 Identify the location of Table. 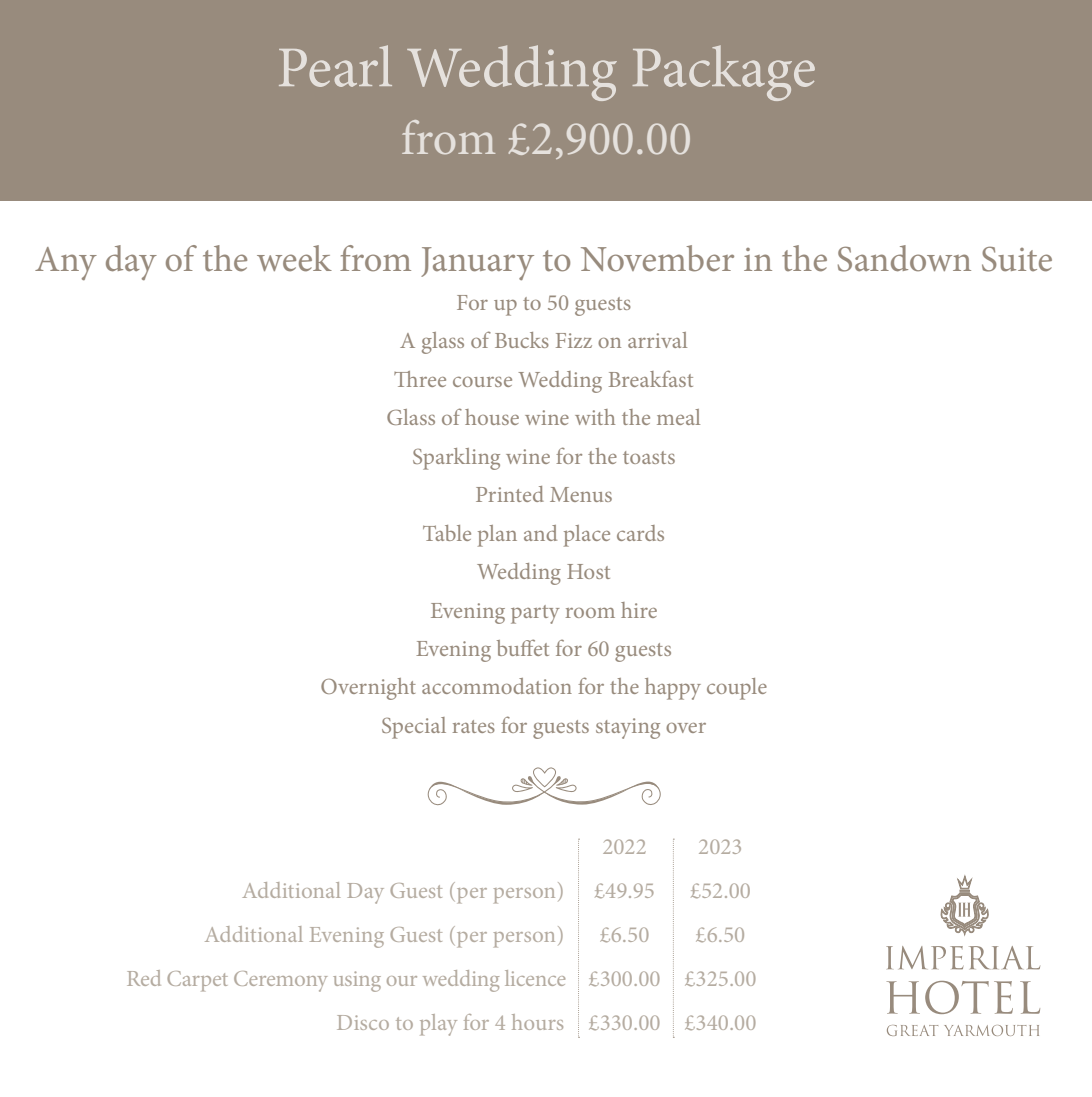
(447, 533).
